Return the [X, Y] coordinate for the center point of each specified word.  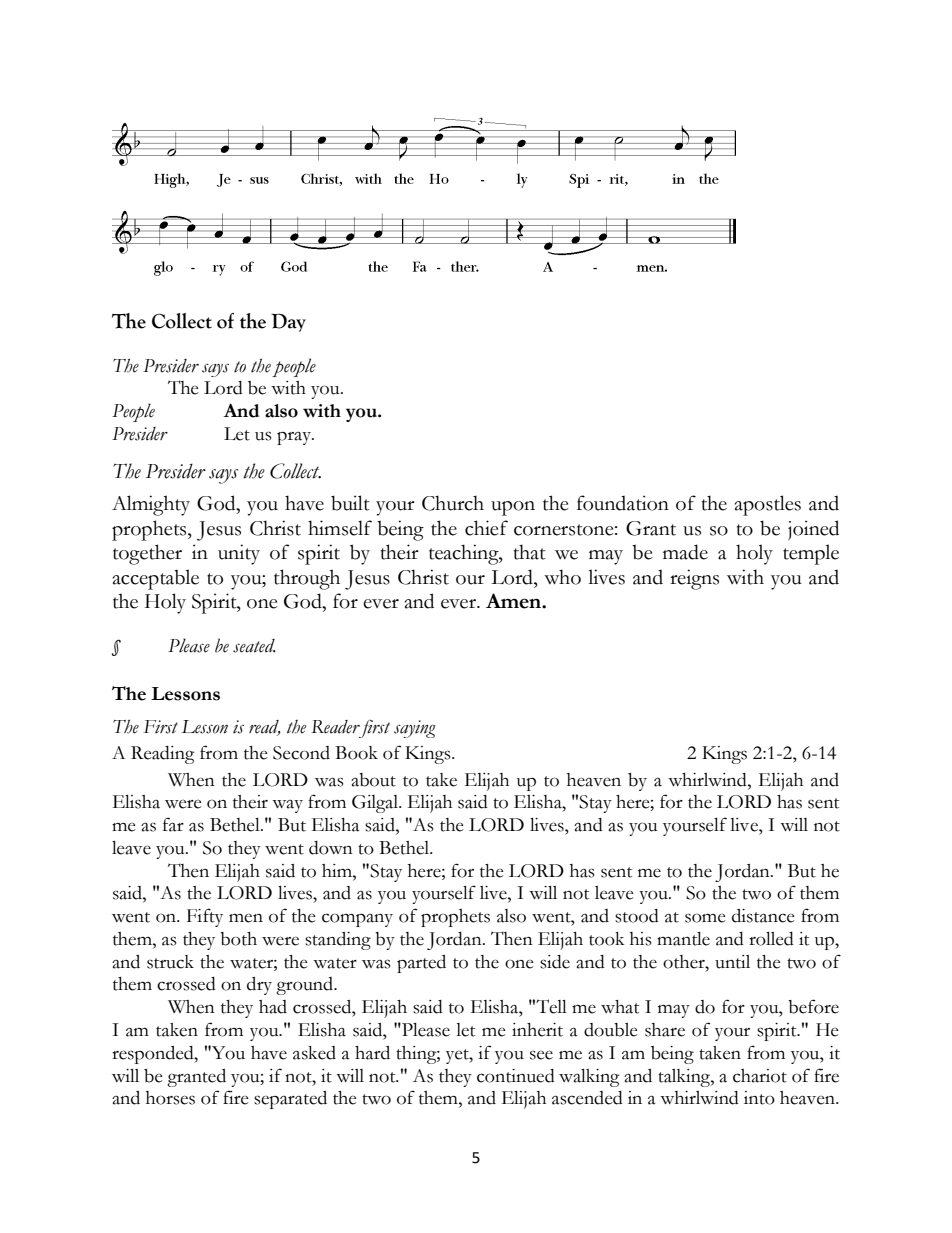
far [173, 824]
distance [763, 916]
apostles [768, 505]
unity [239, 554]
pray [295, 438]
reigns [694, 579]
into [759, 1098]
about [373, 780]
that [530, 552]
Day [288, 322]
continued [516, 1076]
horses [170, 1098]
